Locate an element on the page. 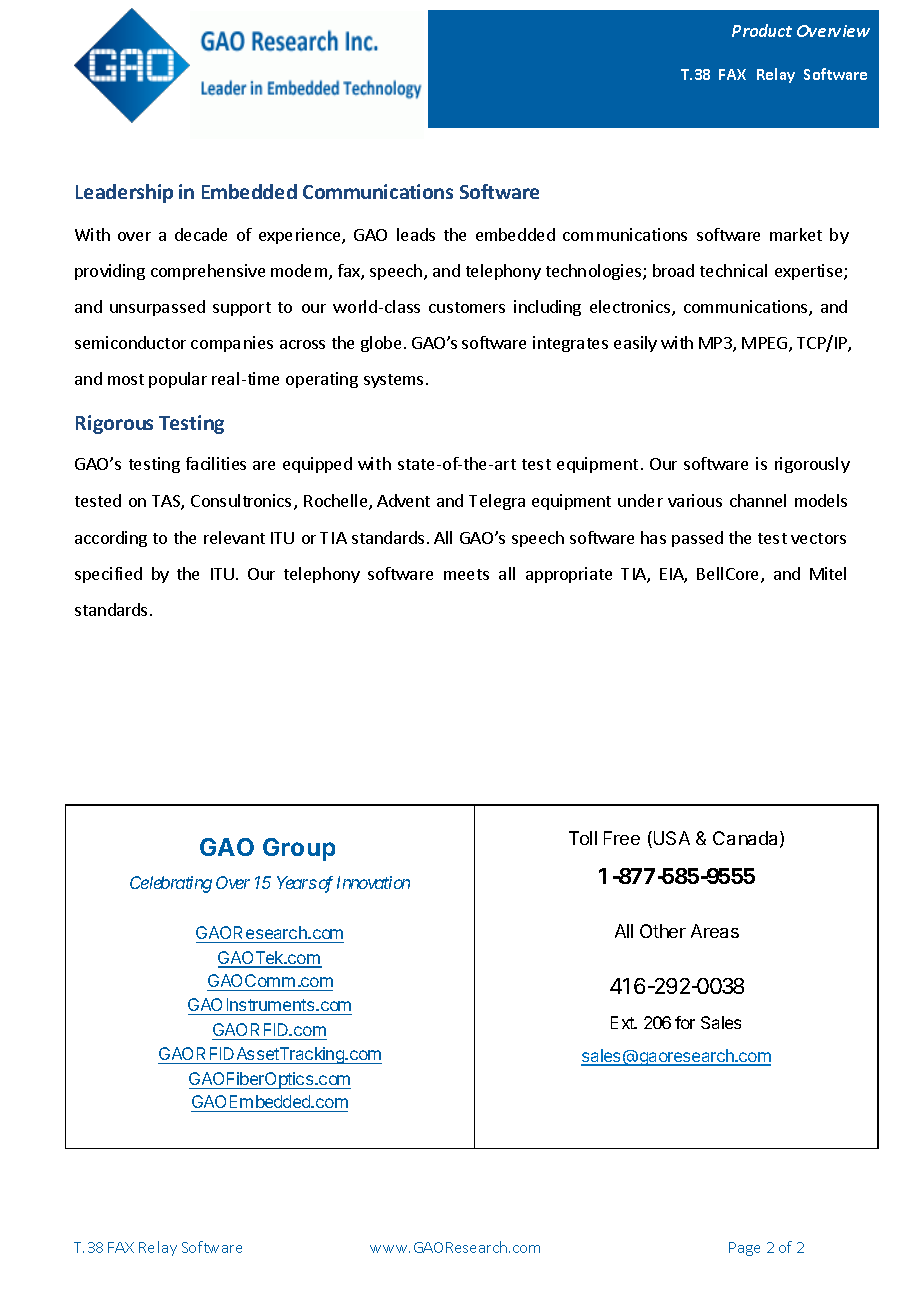 This document has width=924, height=1308. MPEG is located at coordinates (766, 344).
